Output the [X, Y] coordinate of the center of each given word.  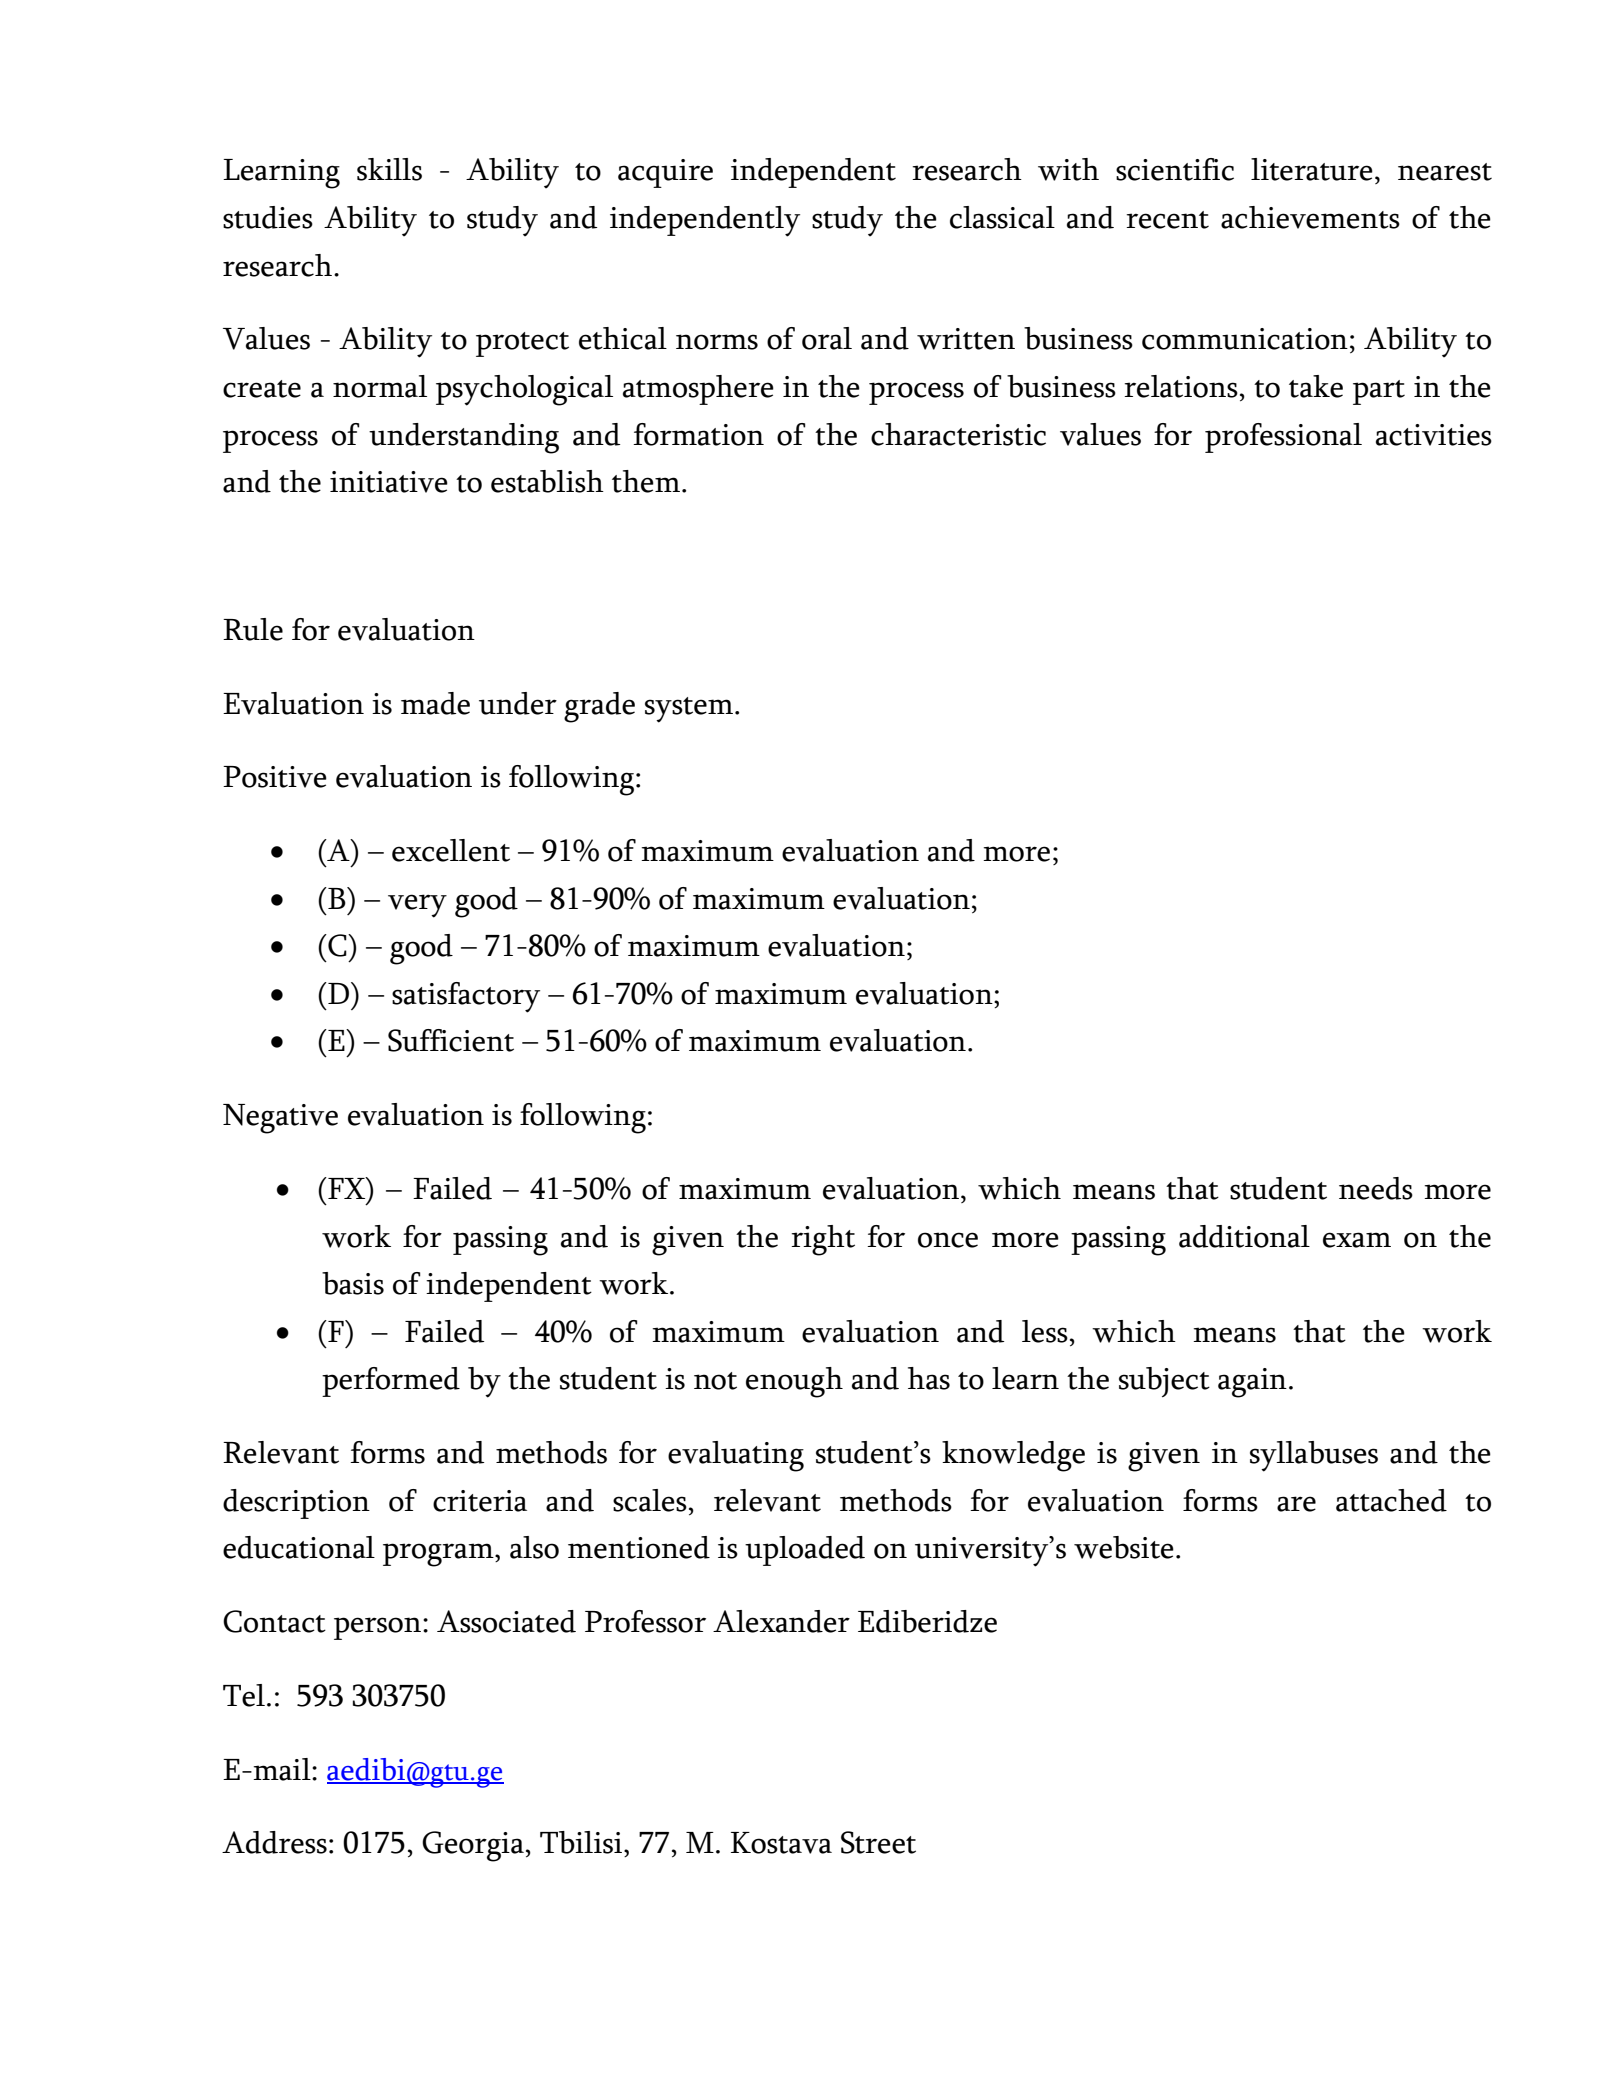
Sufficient [451, 1040]
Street [878, 1842]
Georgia [473, 1846]
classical [1002, 217]
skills [389, 169]
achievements [1310, 217]
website [1124, 1547]
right [823, 1240]
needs [1376, 1188]
